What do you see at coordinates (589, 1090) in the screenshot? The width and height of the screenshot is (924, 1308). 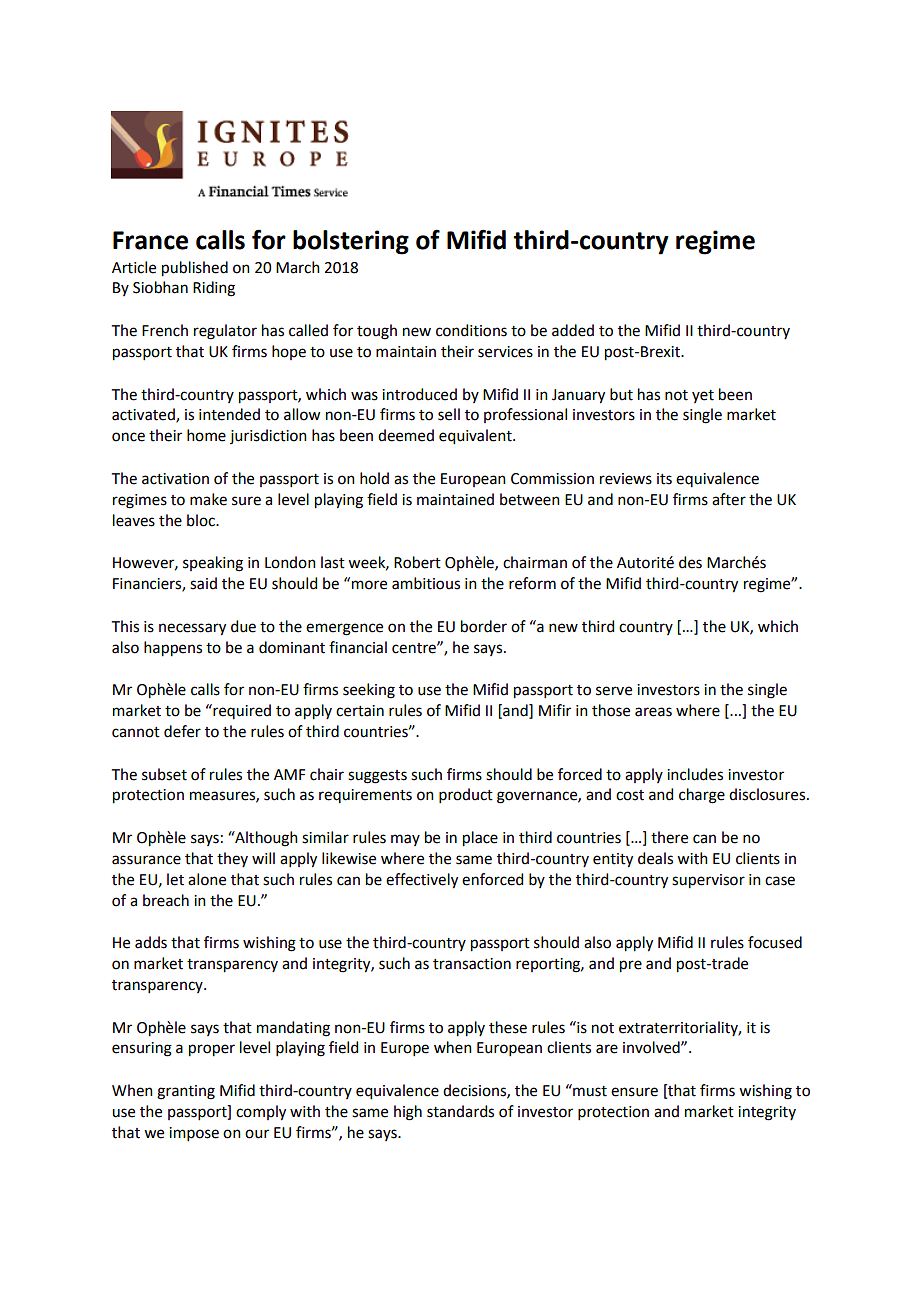 I see `must` at bounding box center [589, 1090].
